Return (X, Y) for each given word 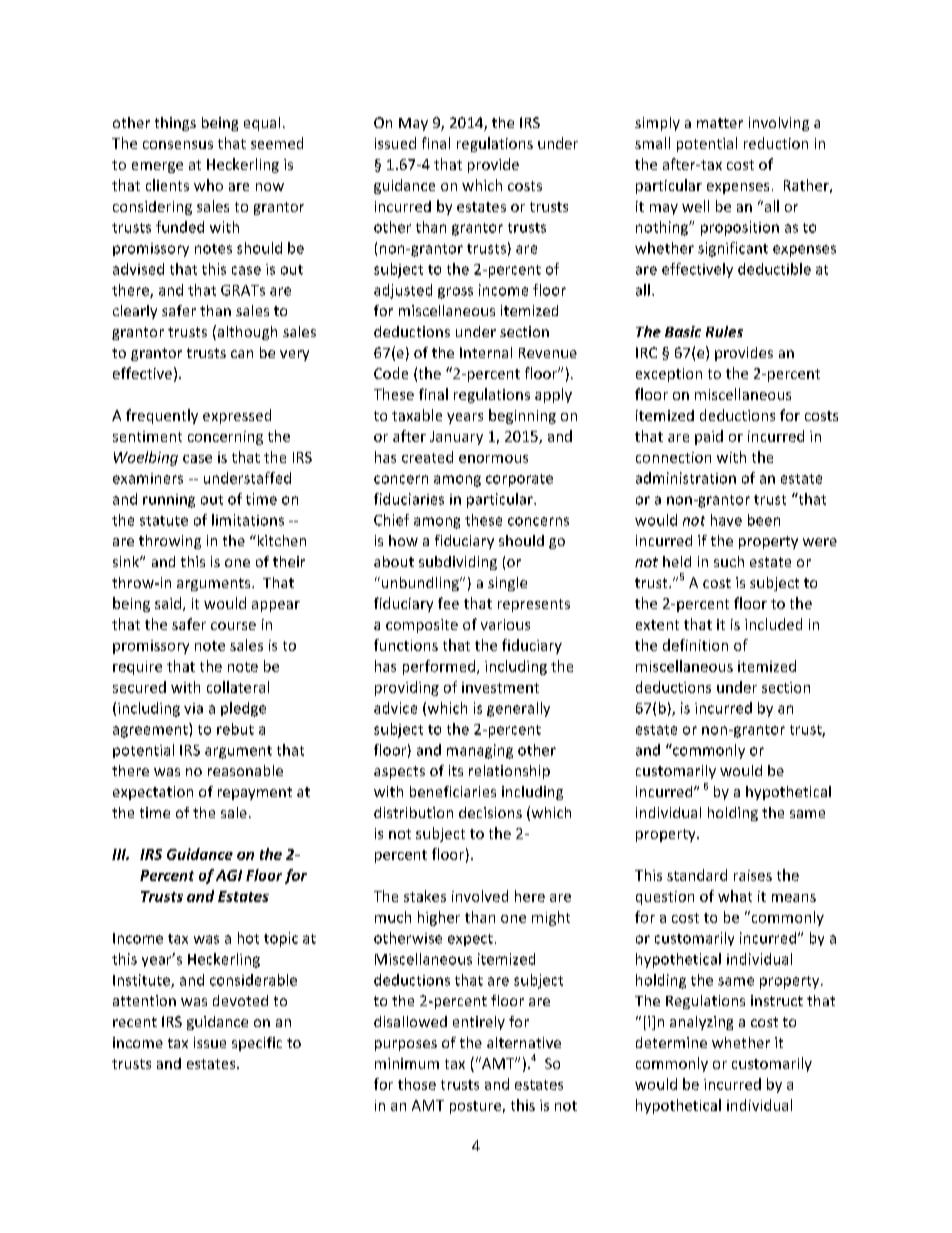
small (652, 143)
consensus (178, 145)
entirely (479, 1023)
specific (257, 1044)
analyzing (701, 1023)
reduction (776, 143)
